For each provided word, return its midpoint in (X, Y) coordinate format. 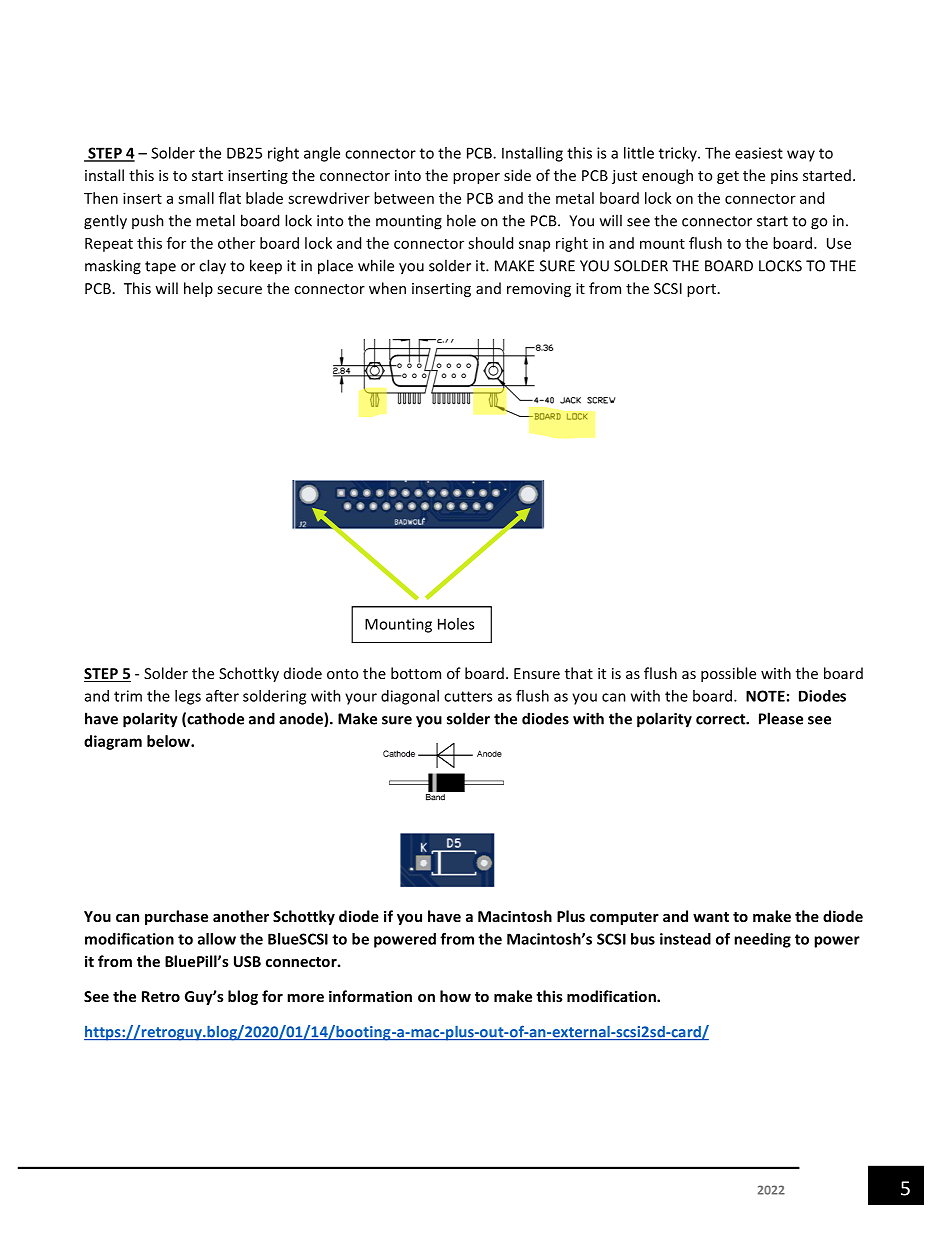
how (455, 996)
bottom (416, 673)
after (222, 696)
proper (476, 178)
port (701, 290)
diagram (113, 742)
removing (539, 290)
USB (247, 961)
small (196, 198)
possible (728, 674)
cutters (468, 696)
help (198, 289)
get (728, 177)
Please (781, 718)
